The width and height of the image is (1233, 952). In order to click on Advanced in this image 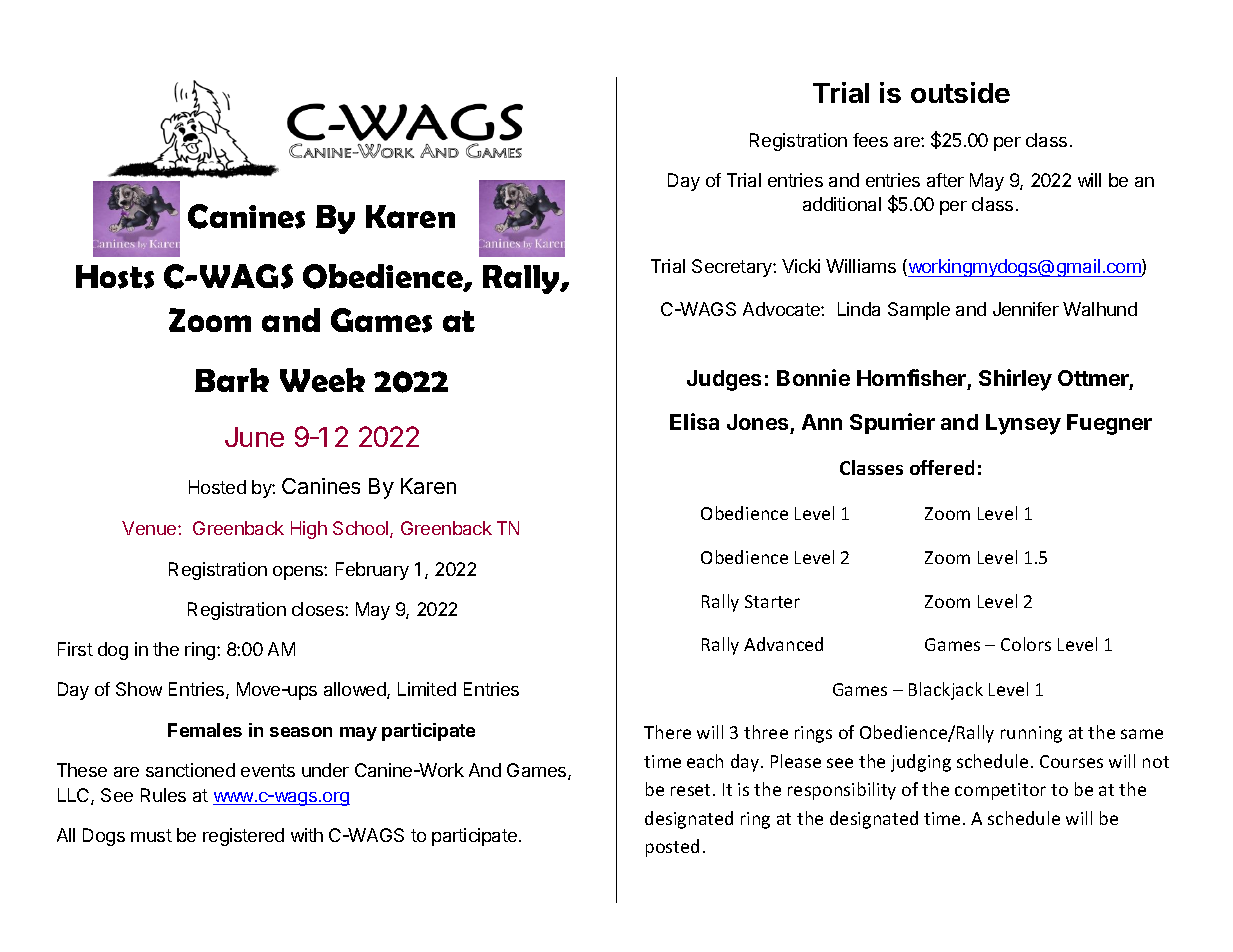, I will do `click(783, 644)`.
